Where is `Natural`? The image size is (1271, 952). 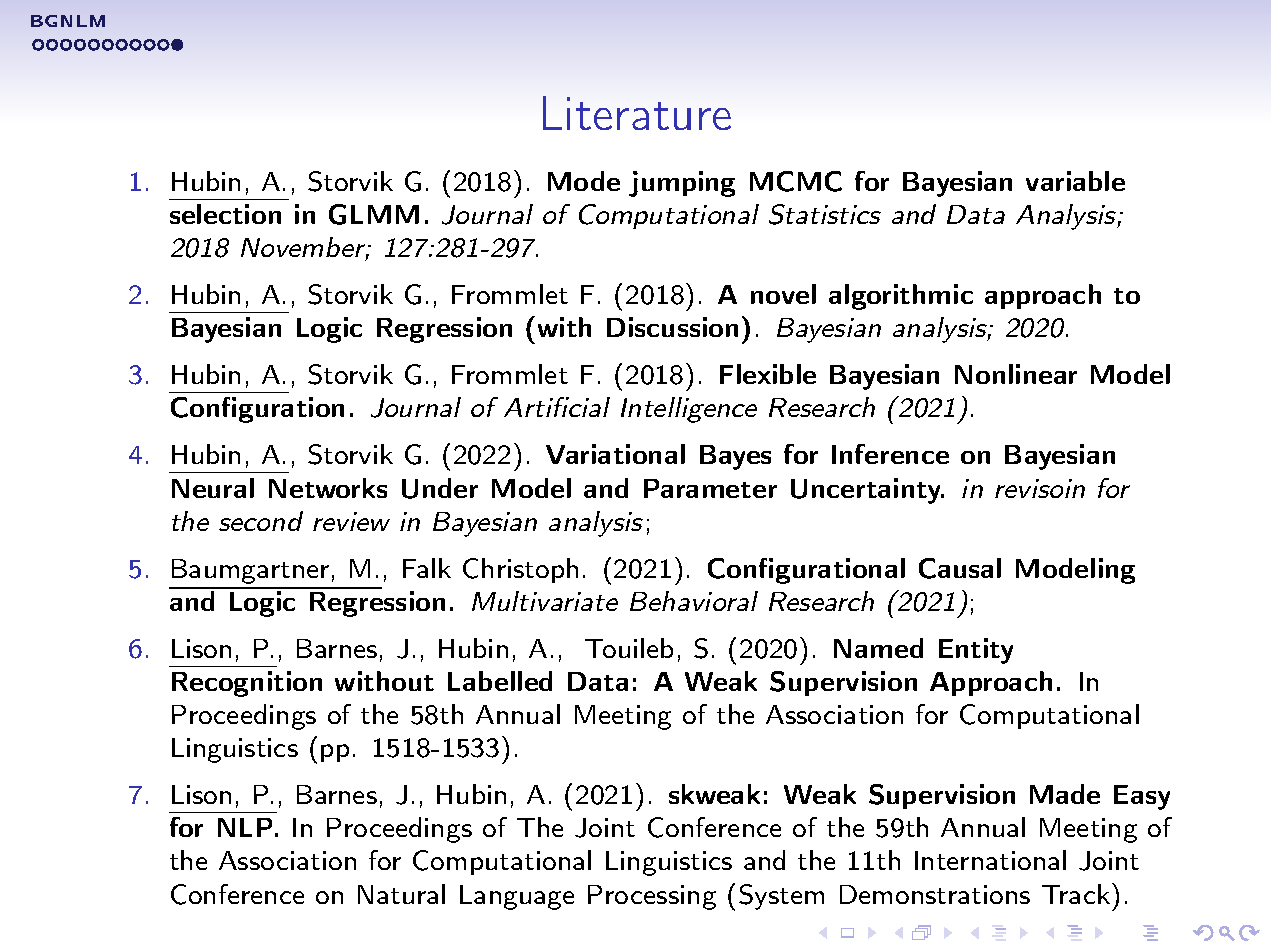
Natural is located at coordinates (401, 894).
